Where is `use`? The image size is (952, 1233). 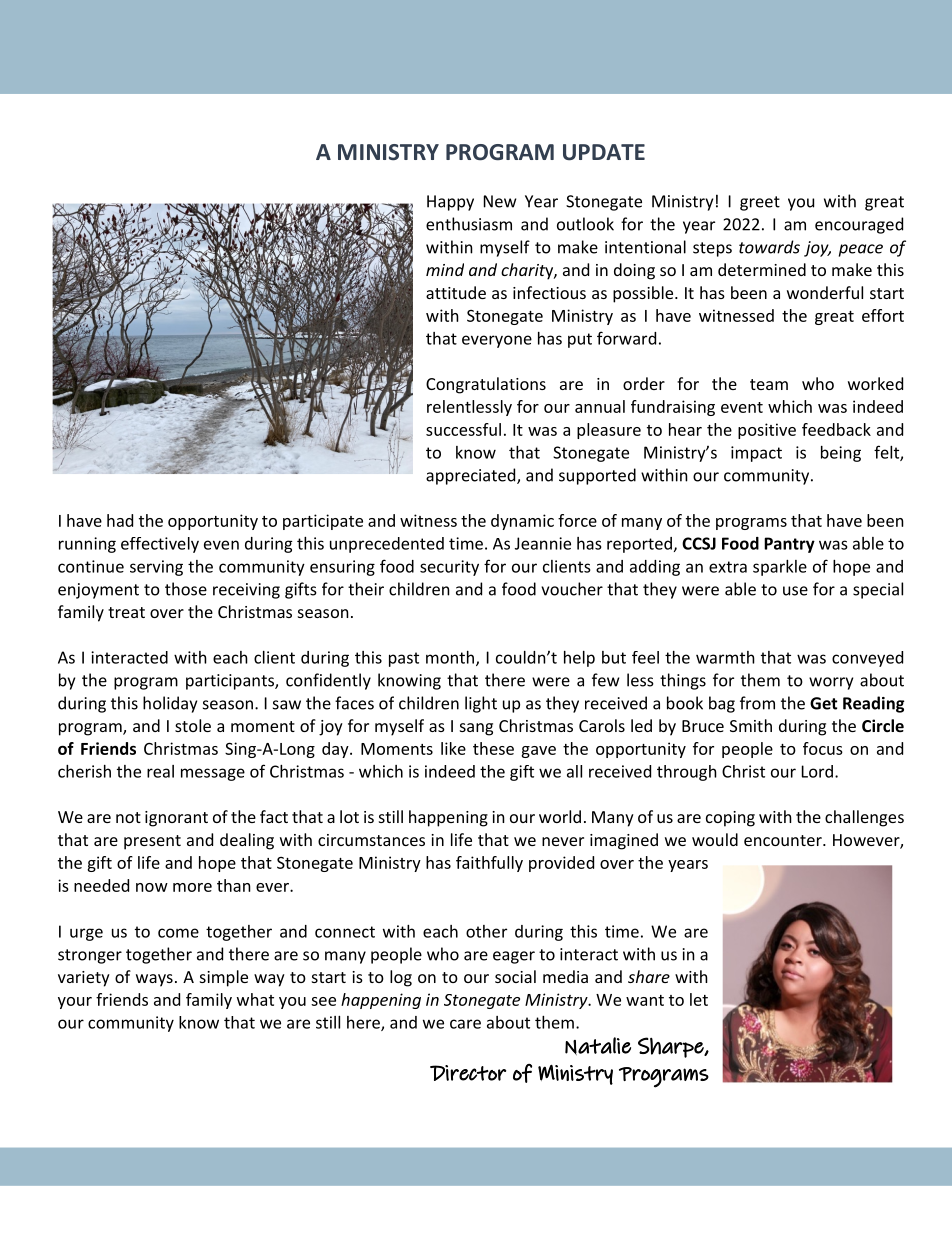
use is located at coordinates (795, 591).
